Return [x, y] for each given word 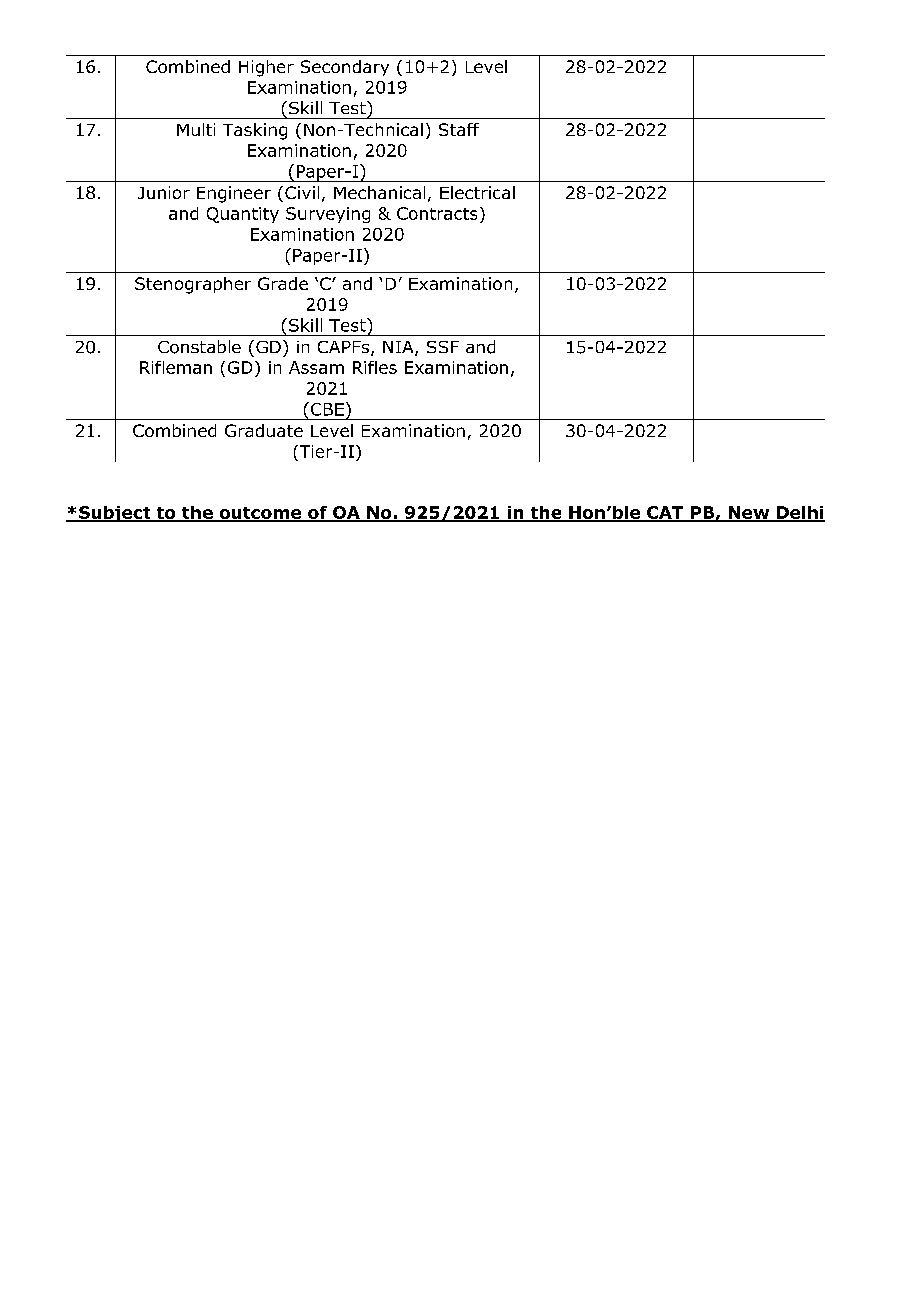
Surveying [328, 215]
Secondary [345, 68]
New [749, 513]
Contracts [437, 213]
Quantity [243, 215]
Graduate [264, 430]
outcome [260, 514]
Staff [459, 129]
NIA [399, 348]
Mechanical [379, 192]
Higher [266, 68]
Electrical [477, 192]
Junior [164, 192]
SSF [443, 347]
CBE [326, 409]
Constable [199, 347]
